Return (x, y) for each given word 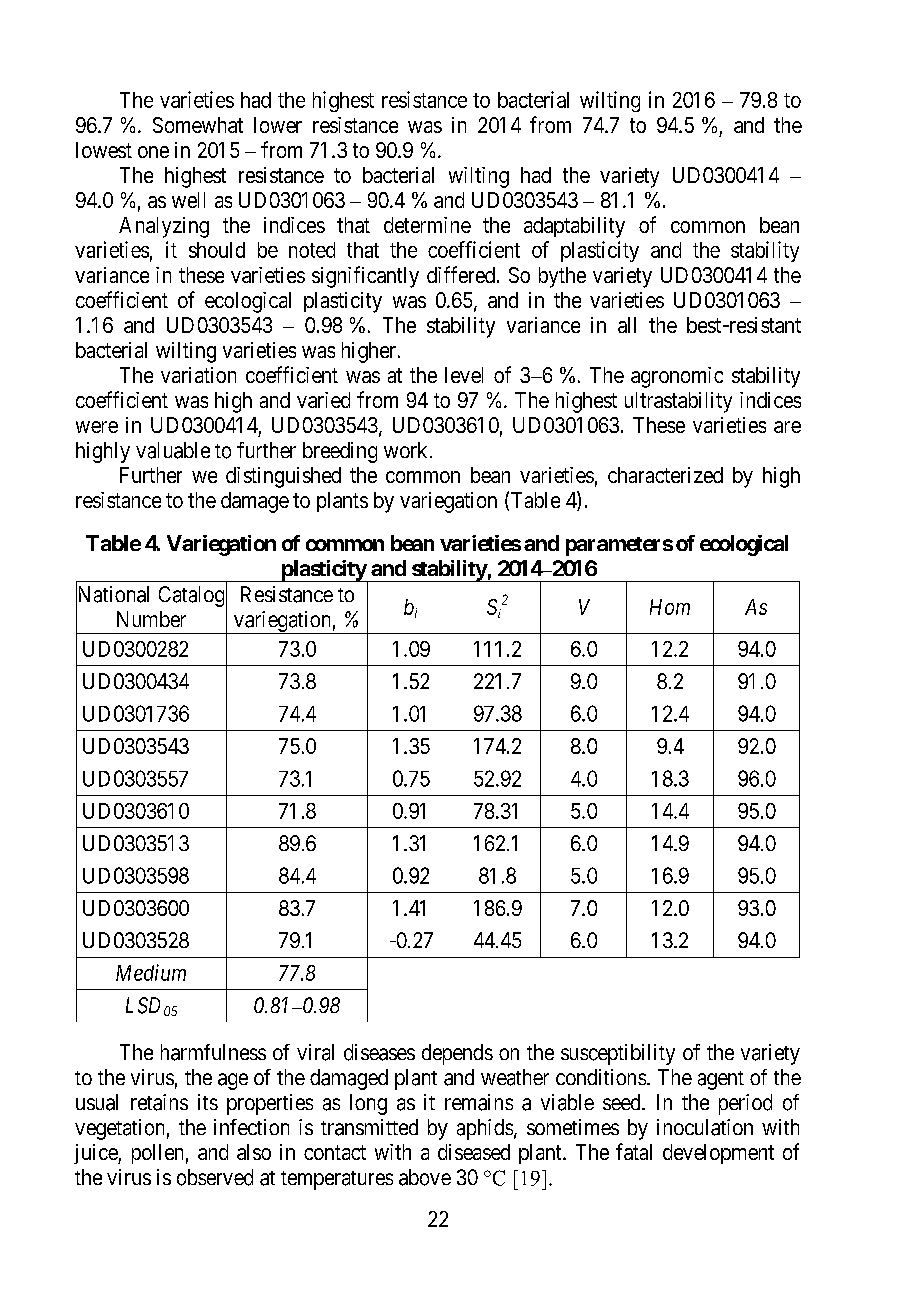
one (153, 152)
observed (215, 1177)
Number (151, 619)
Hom (670, 607)
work (405, 450)
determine (427, 225)
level (464, 375)
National (112, 595)
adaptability (574, 227)
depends (457, 1054)
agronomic (677, 377)
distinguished (283, 477)
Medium (151, 972)
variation (198, 375)
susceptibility (618, 1054)
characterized (665, 475)
